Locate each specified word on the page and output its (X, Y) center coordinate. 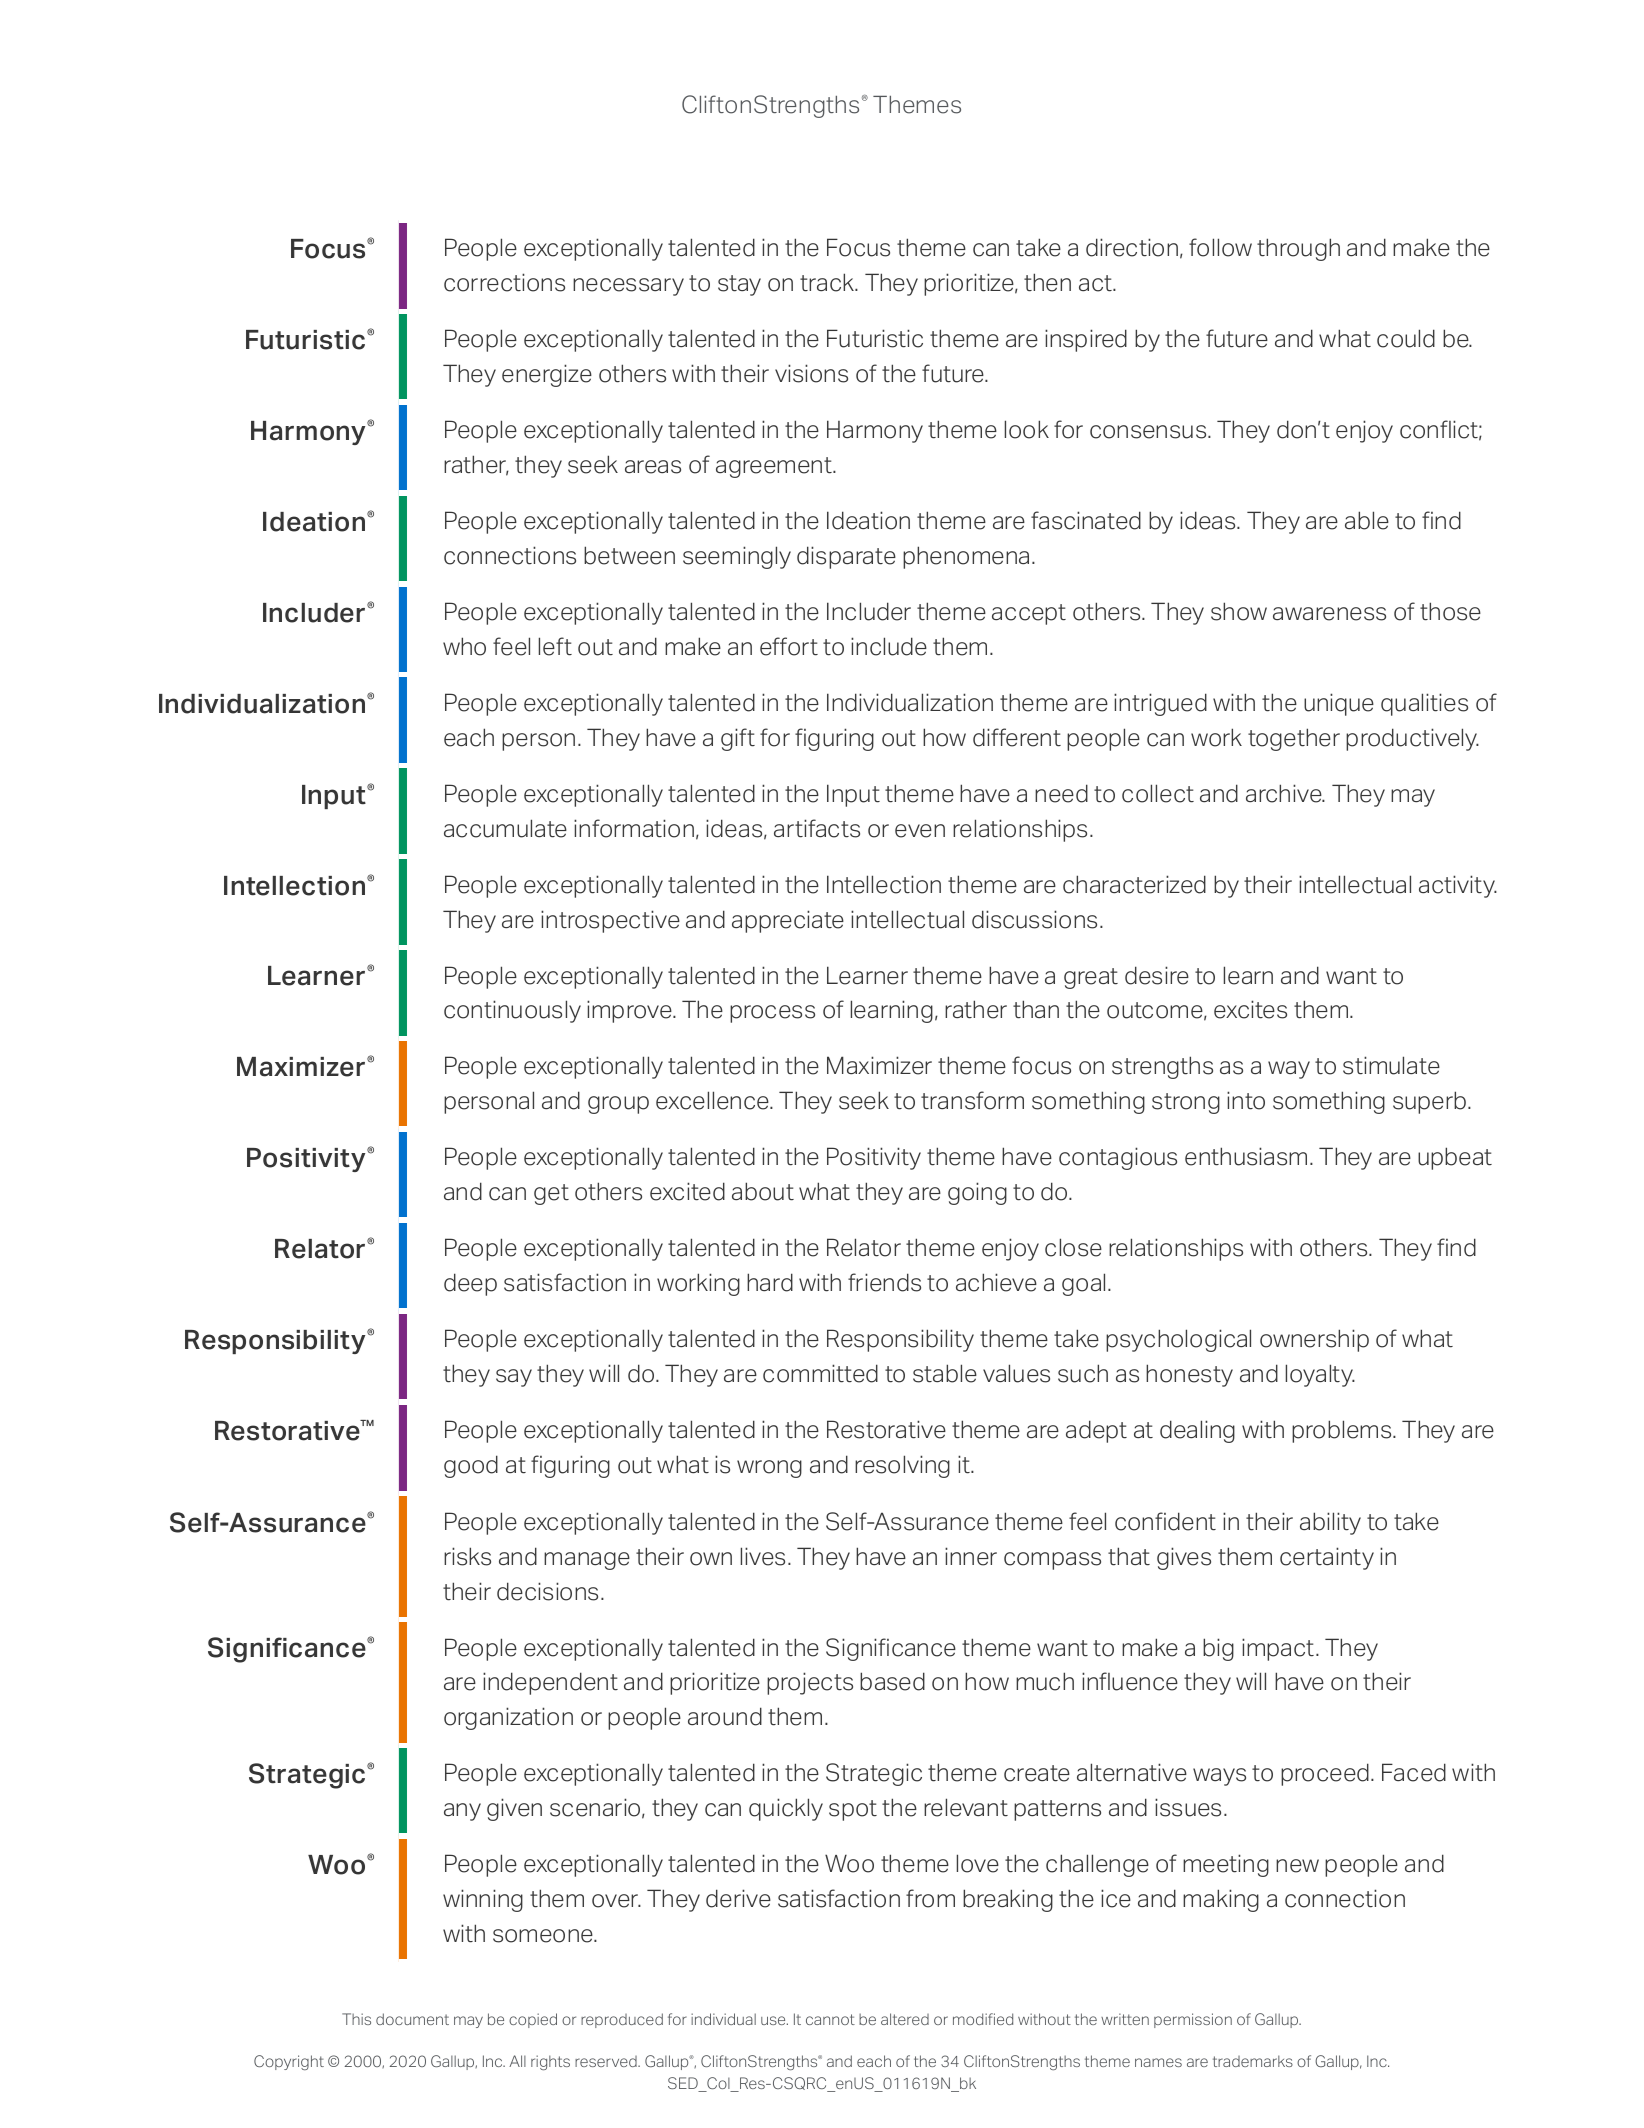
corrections (504, 282)
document (412, 2019)
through (1298, 249)
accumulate (505, 828)
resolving (902, 1466)
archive (1285, 793)
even (920, 831)
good (471, 1466)
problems (1343, 1431)
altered (905, 2019)
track (828, 282)
